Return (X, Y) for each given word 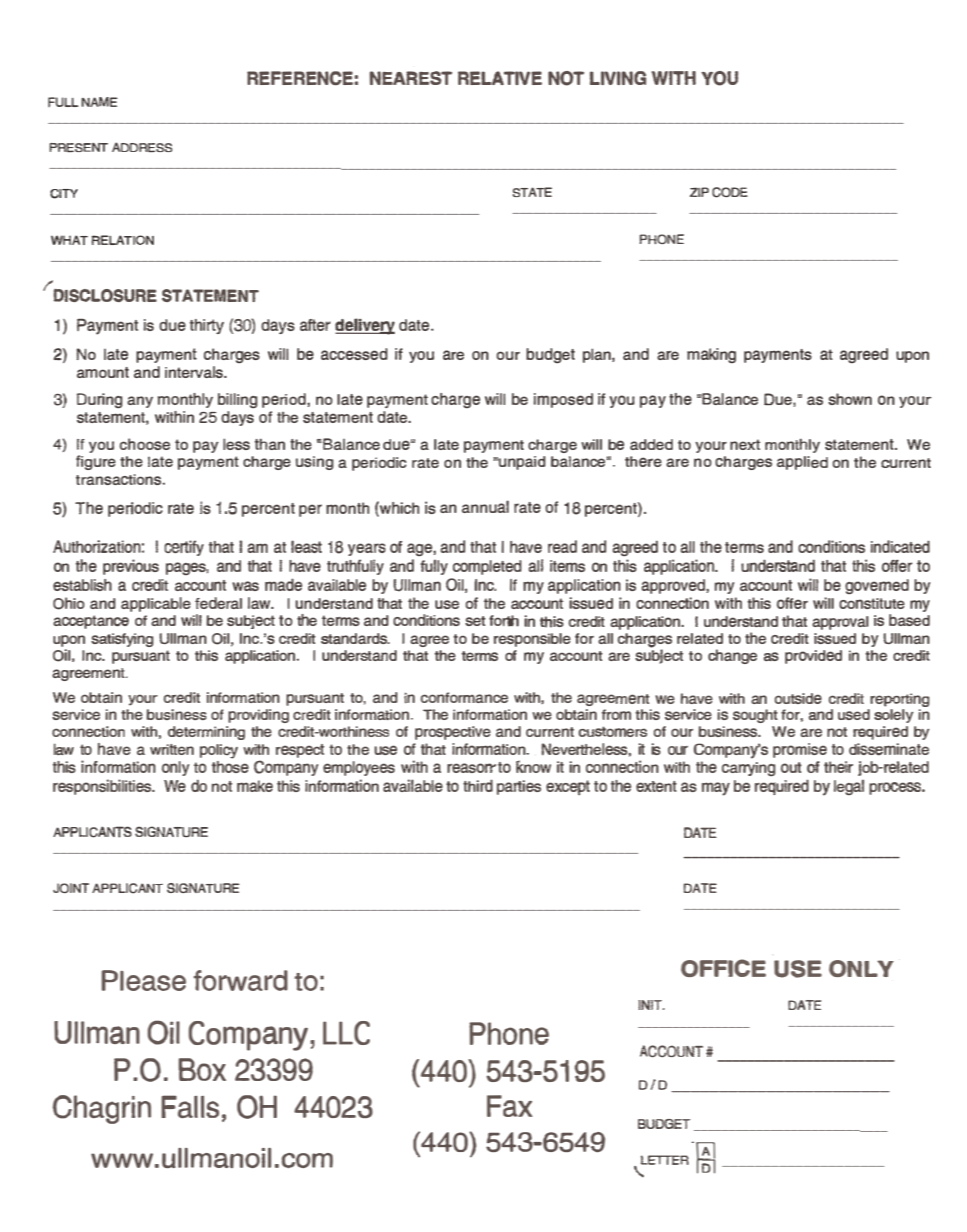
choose (144, 444)
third (478, 785)
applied (802, 463)
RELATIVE (500, 78)
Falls (190, 1106)
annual (485, 506)
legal (849, 787)
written (172, 749)
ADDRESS (142, 147)
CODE (730, 192)
